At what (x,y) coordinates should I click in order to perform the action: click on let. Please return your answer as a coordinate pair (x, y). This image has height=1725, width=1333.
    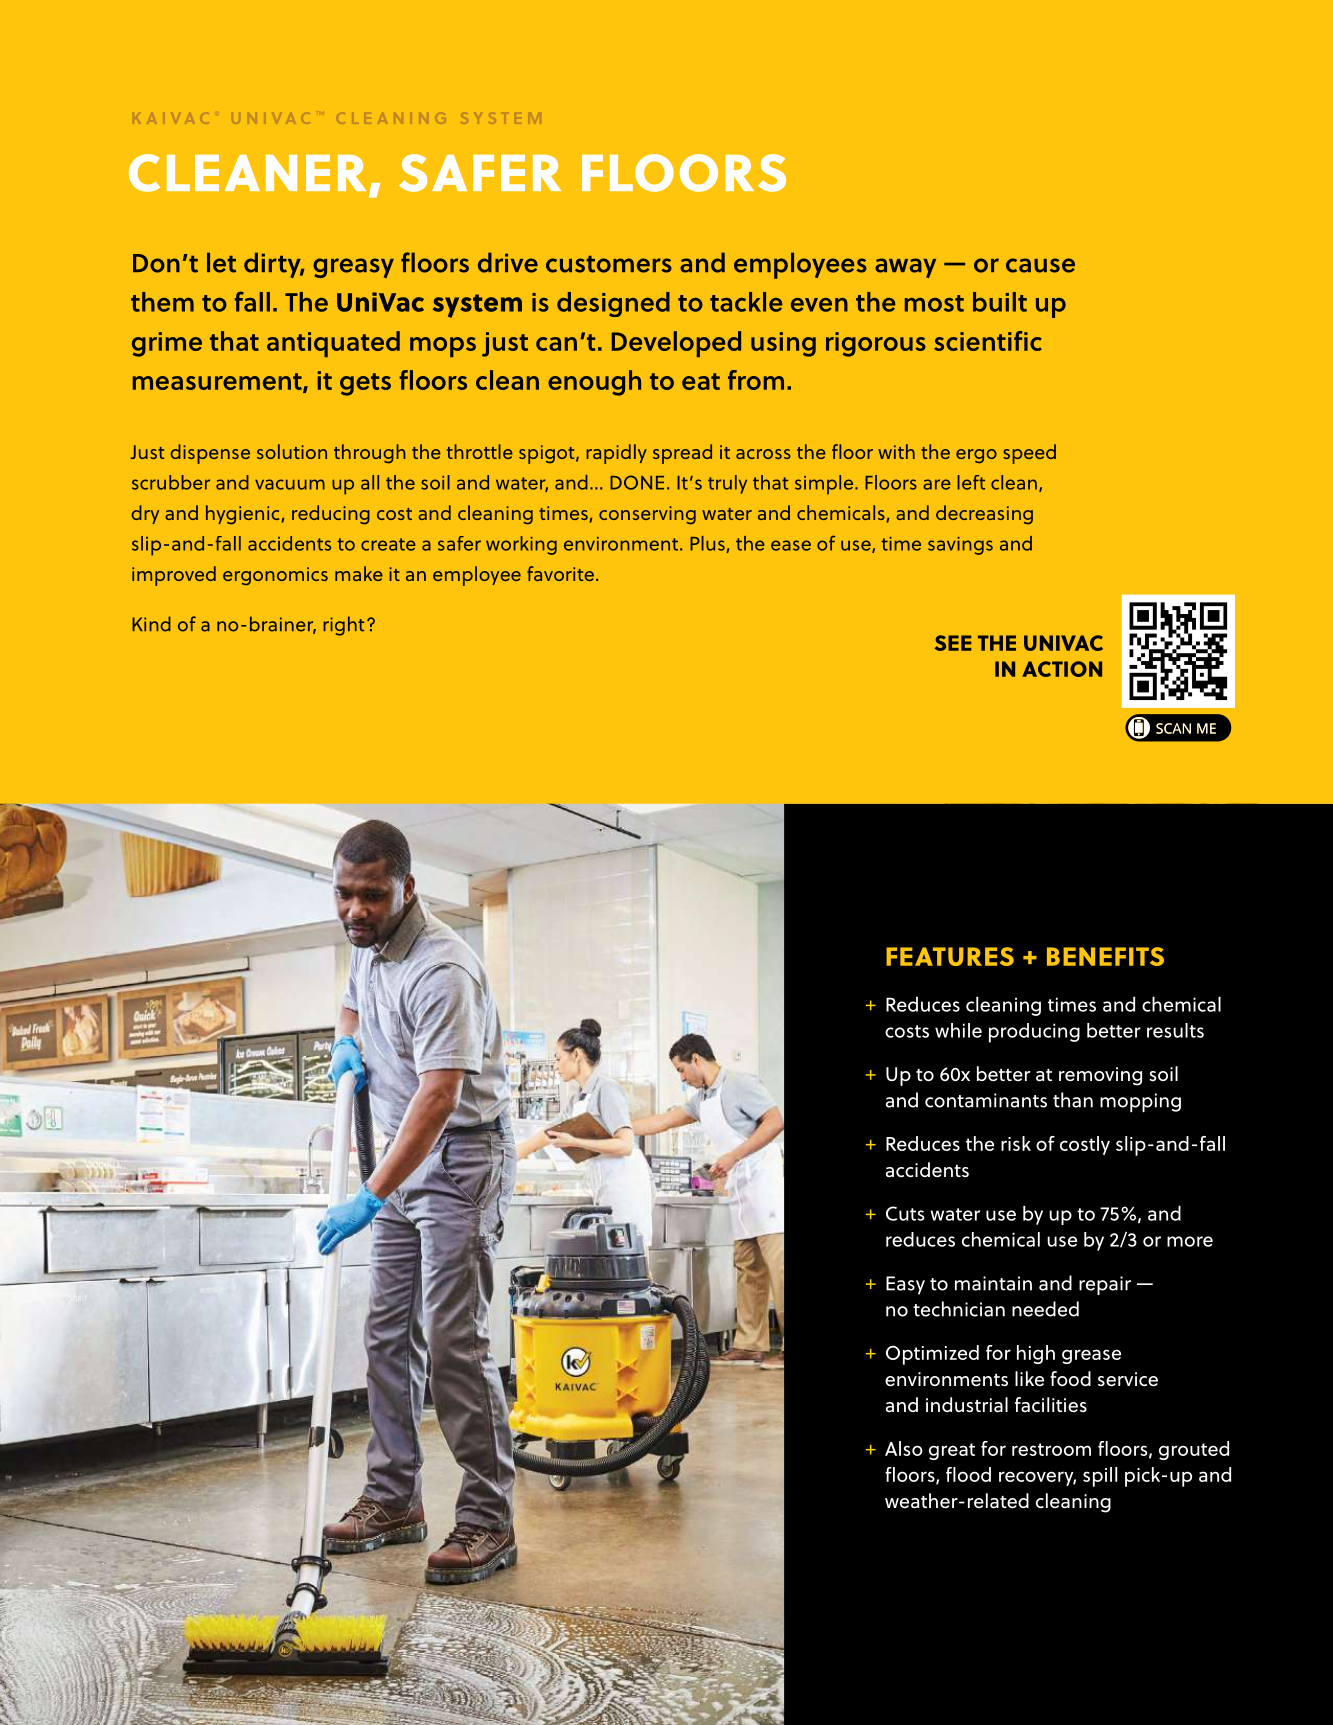
    Looking at the image, I should click on (221, 262).
